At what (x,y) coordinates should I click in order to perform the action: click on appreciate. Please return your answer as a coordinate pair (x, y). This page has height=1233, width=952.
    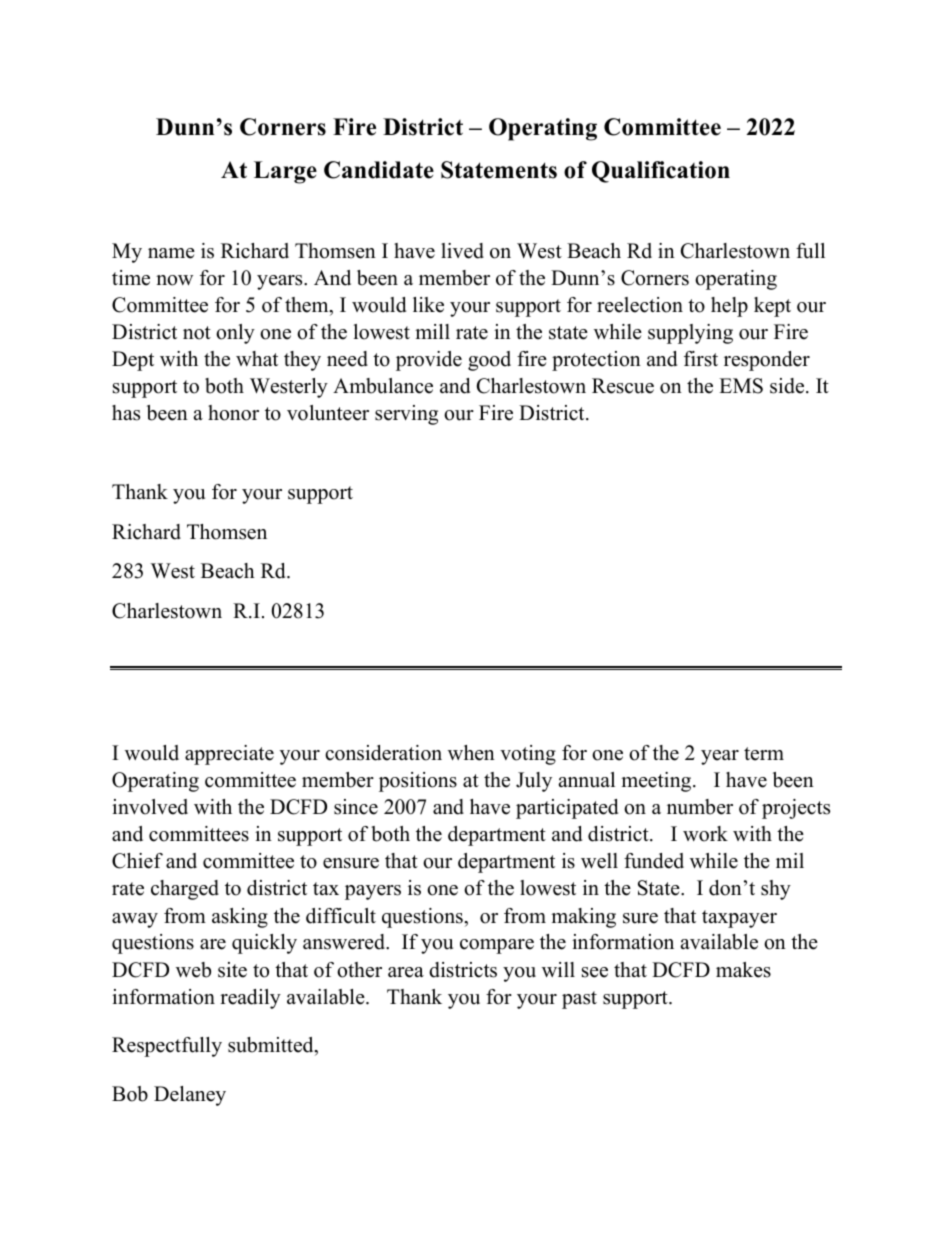
    Looking at the image, I should click on (229, 755).
